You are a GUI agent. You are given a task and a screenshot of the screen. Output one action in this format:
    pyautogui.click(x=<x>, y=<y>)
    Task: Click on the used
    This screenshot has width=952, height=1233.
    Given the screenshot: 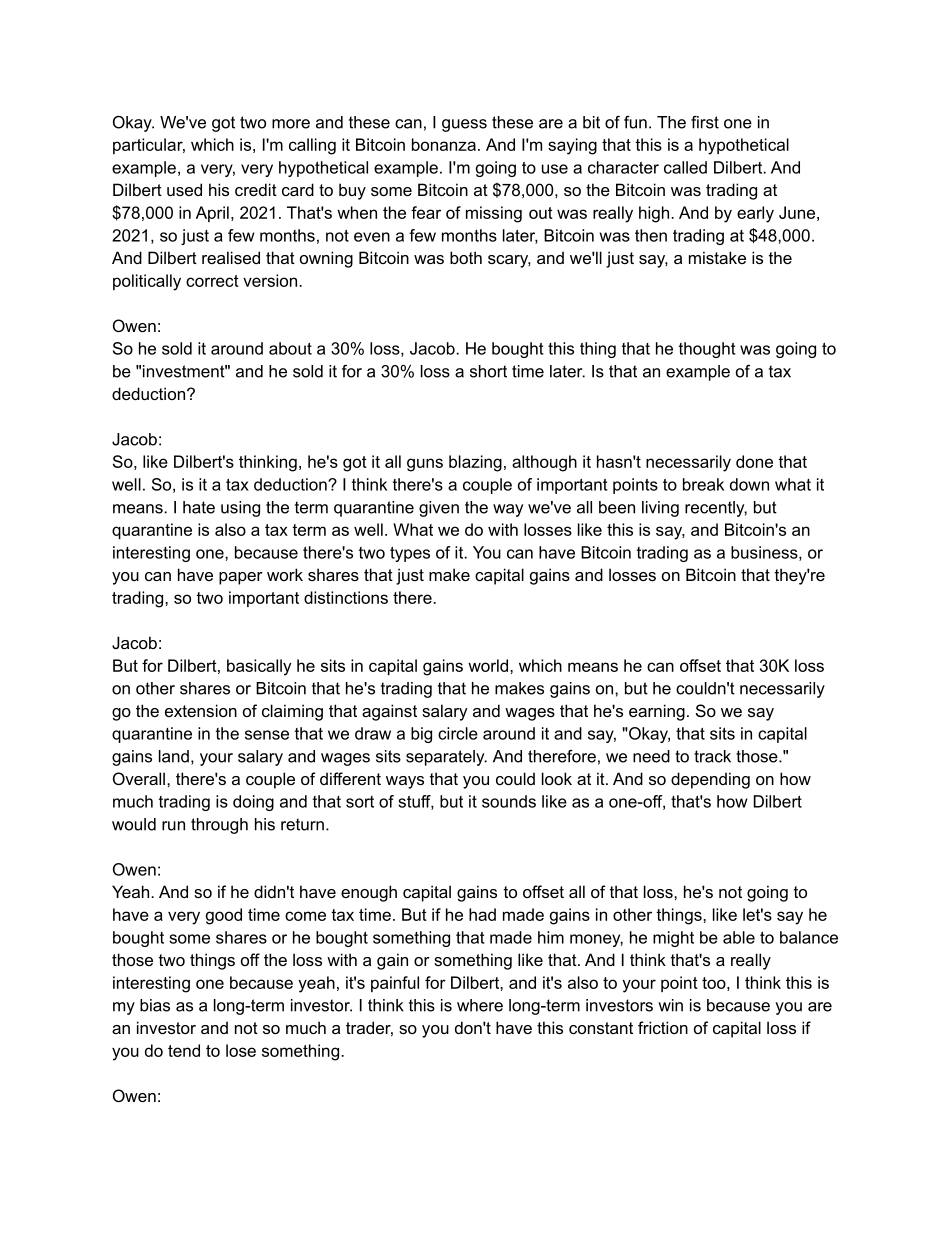 What is the action you would take?
    pyautogui.click(x=184, y=189)
